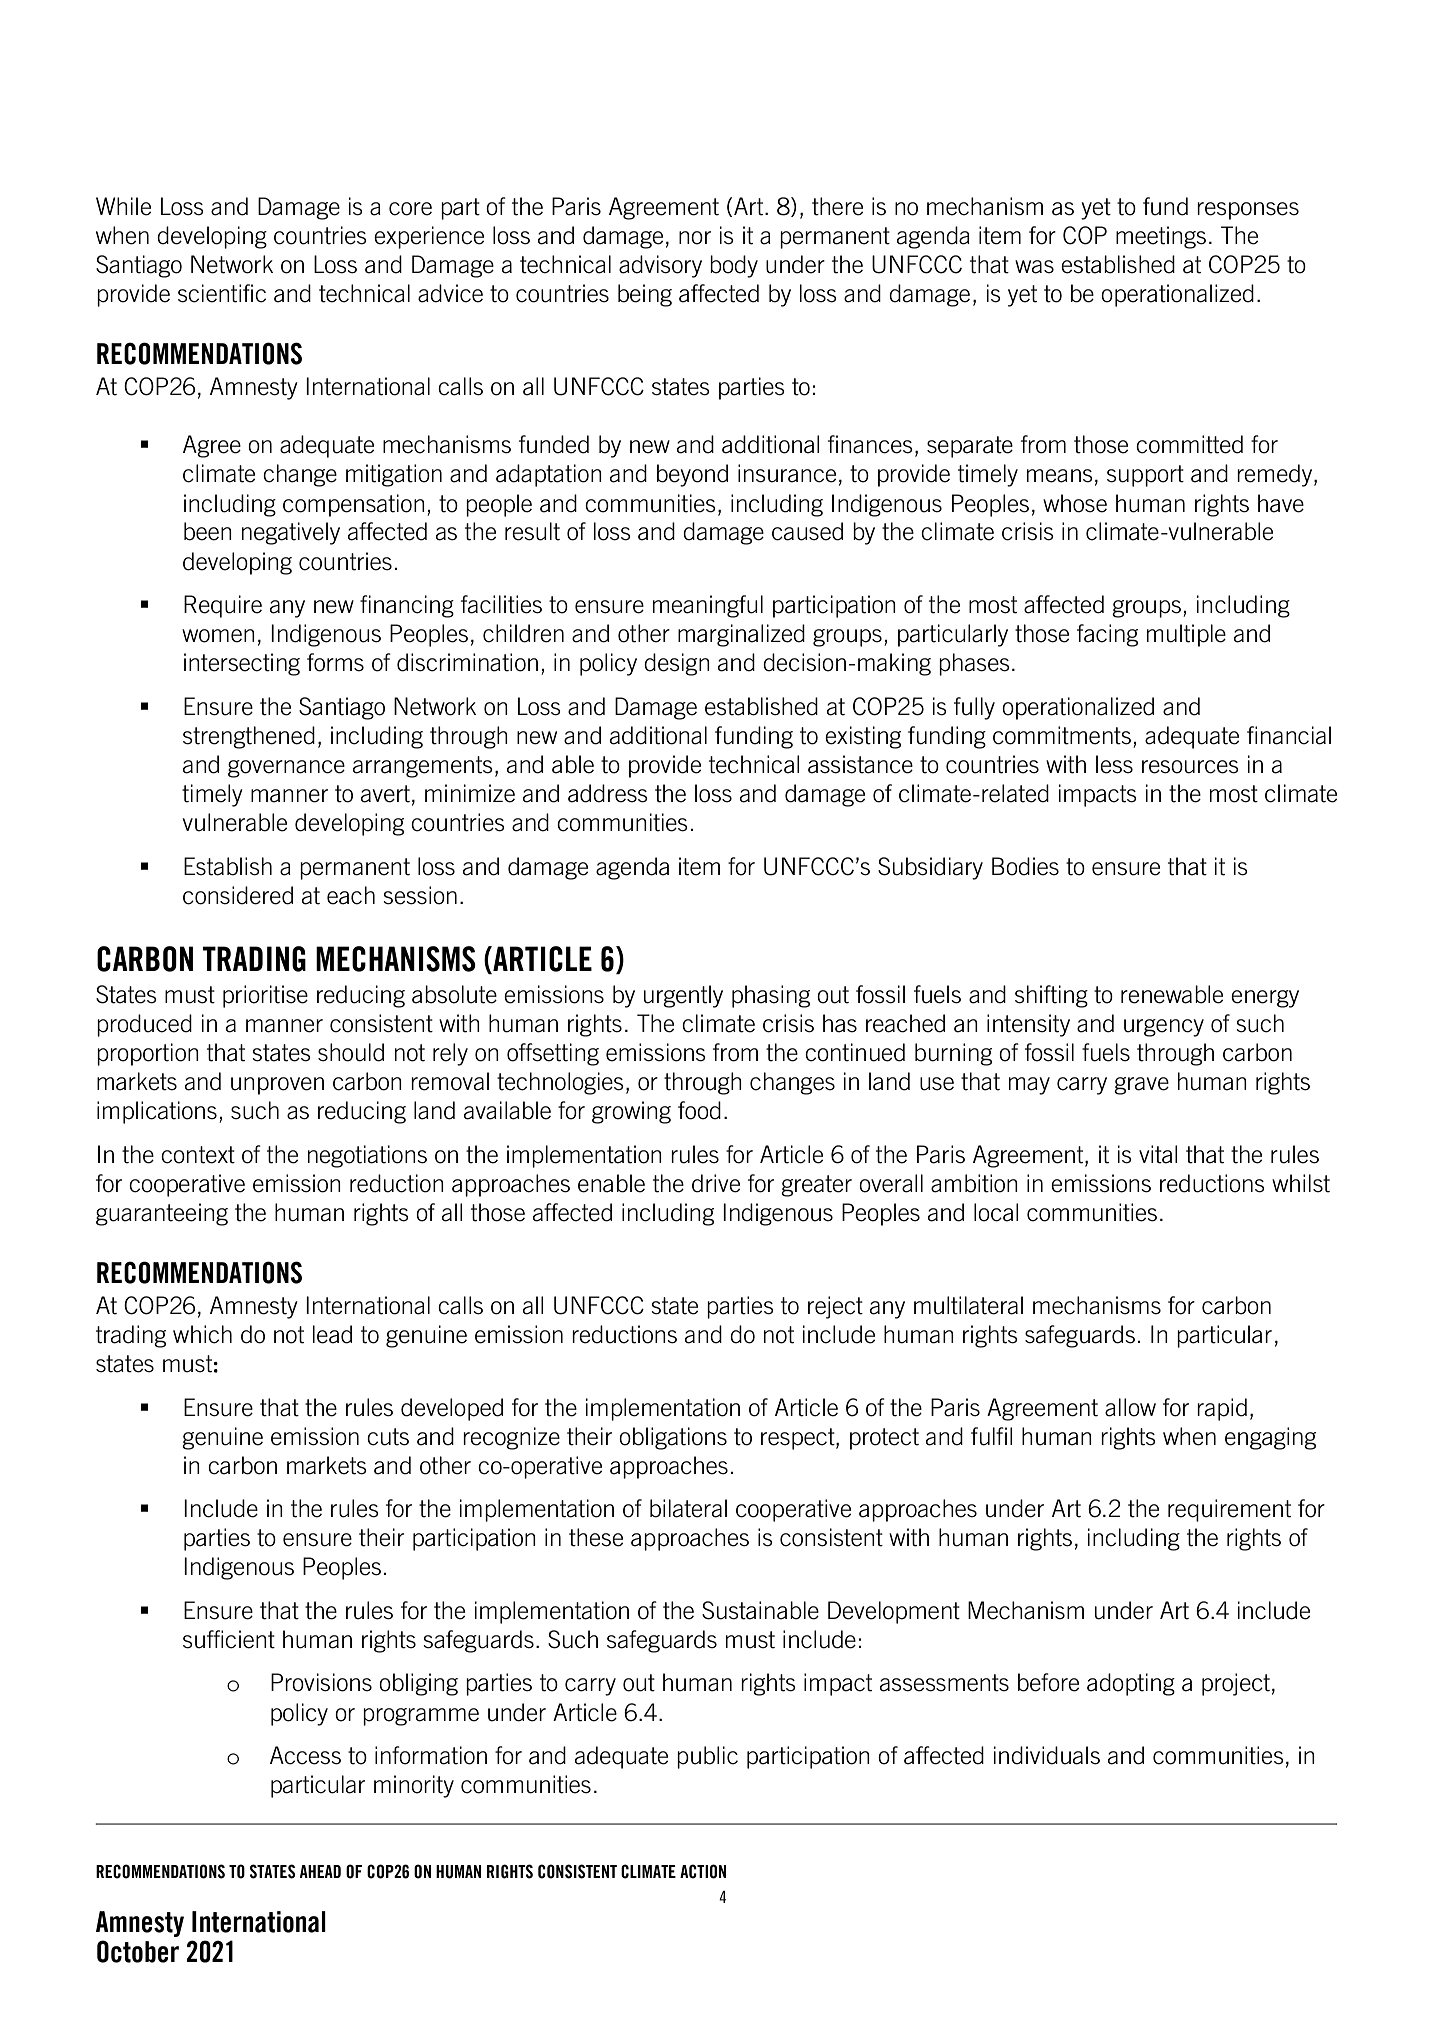 The height and width of the page is (2029, 1434). Describe the element at coordinates (222, 293) in the page. I see `scientific` at that location.
